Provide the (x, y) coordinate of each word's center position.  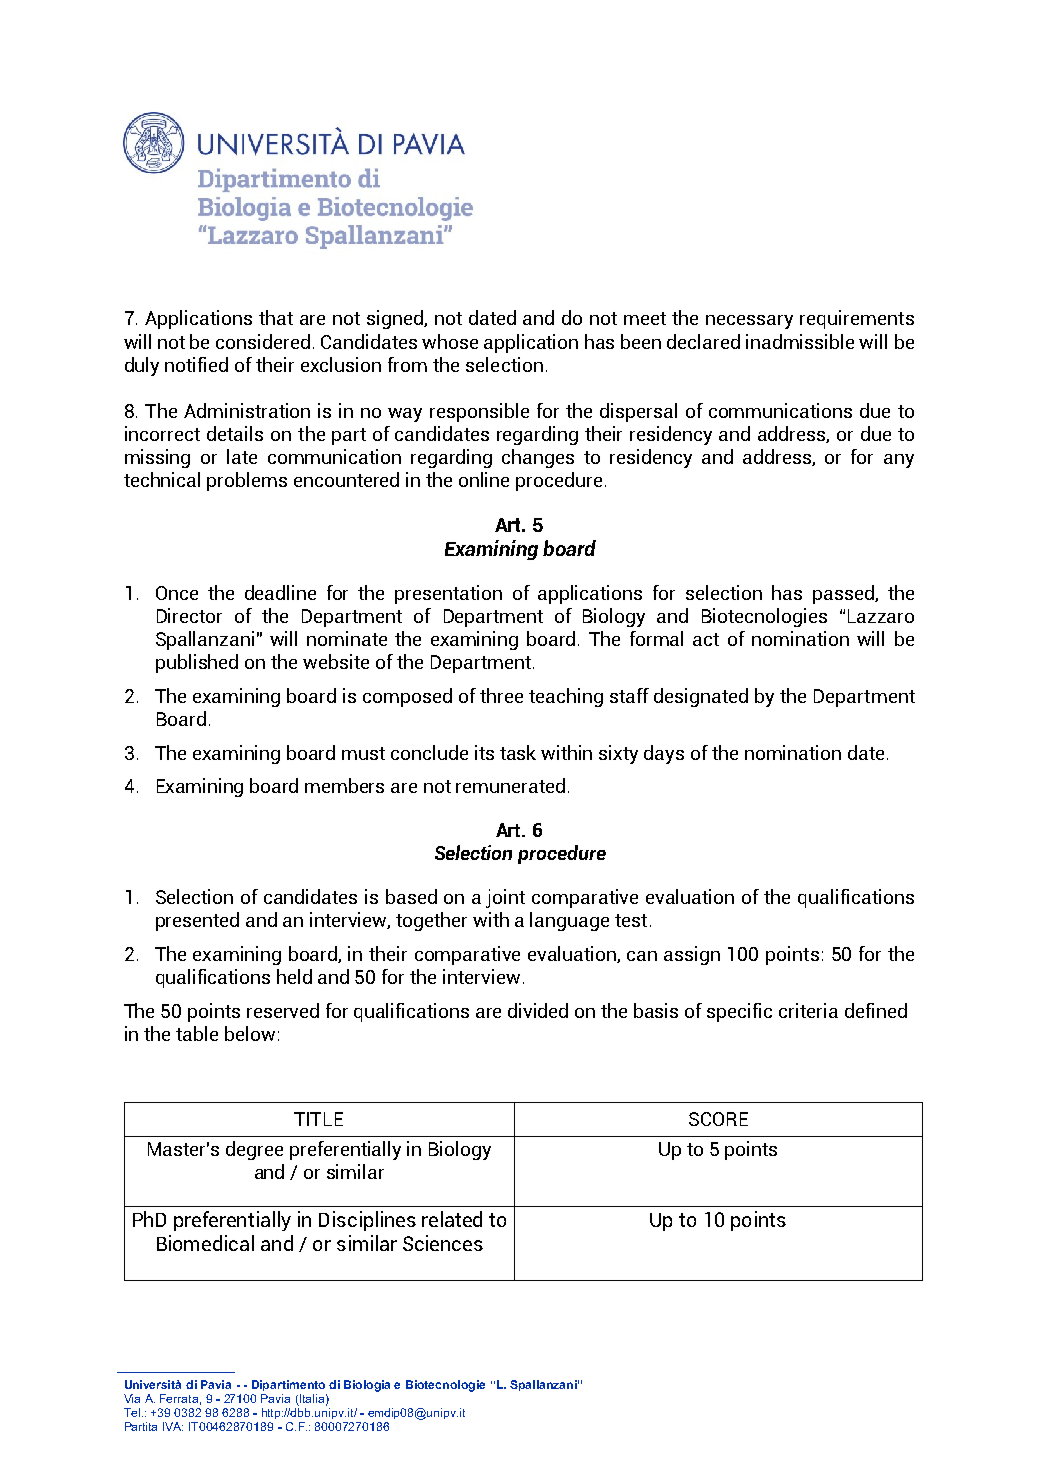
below (250, 1033)
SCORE (718, 1119)
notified (196, 364)
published (197, 663)
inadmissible (800, 341)
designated (701, 697)
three (501, 695)
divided (538, 1010)
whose (450, 341)
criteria (808, 1010)
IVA (173, 1426)
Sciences (443, 1243)
